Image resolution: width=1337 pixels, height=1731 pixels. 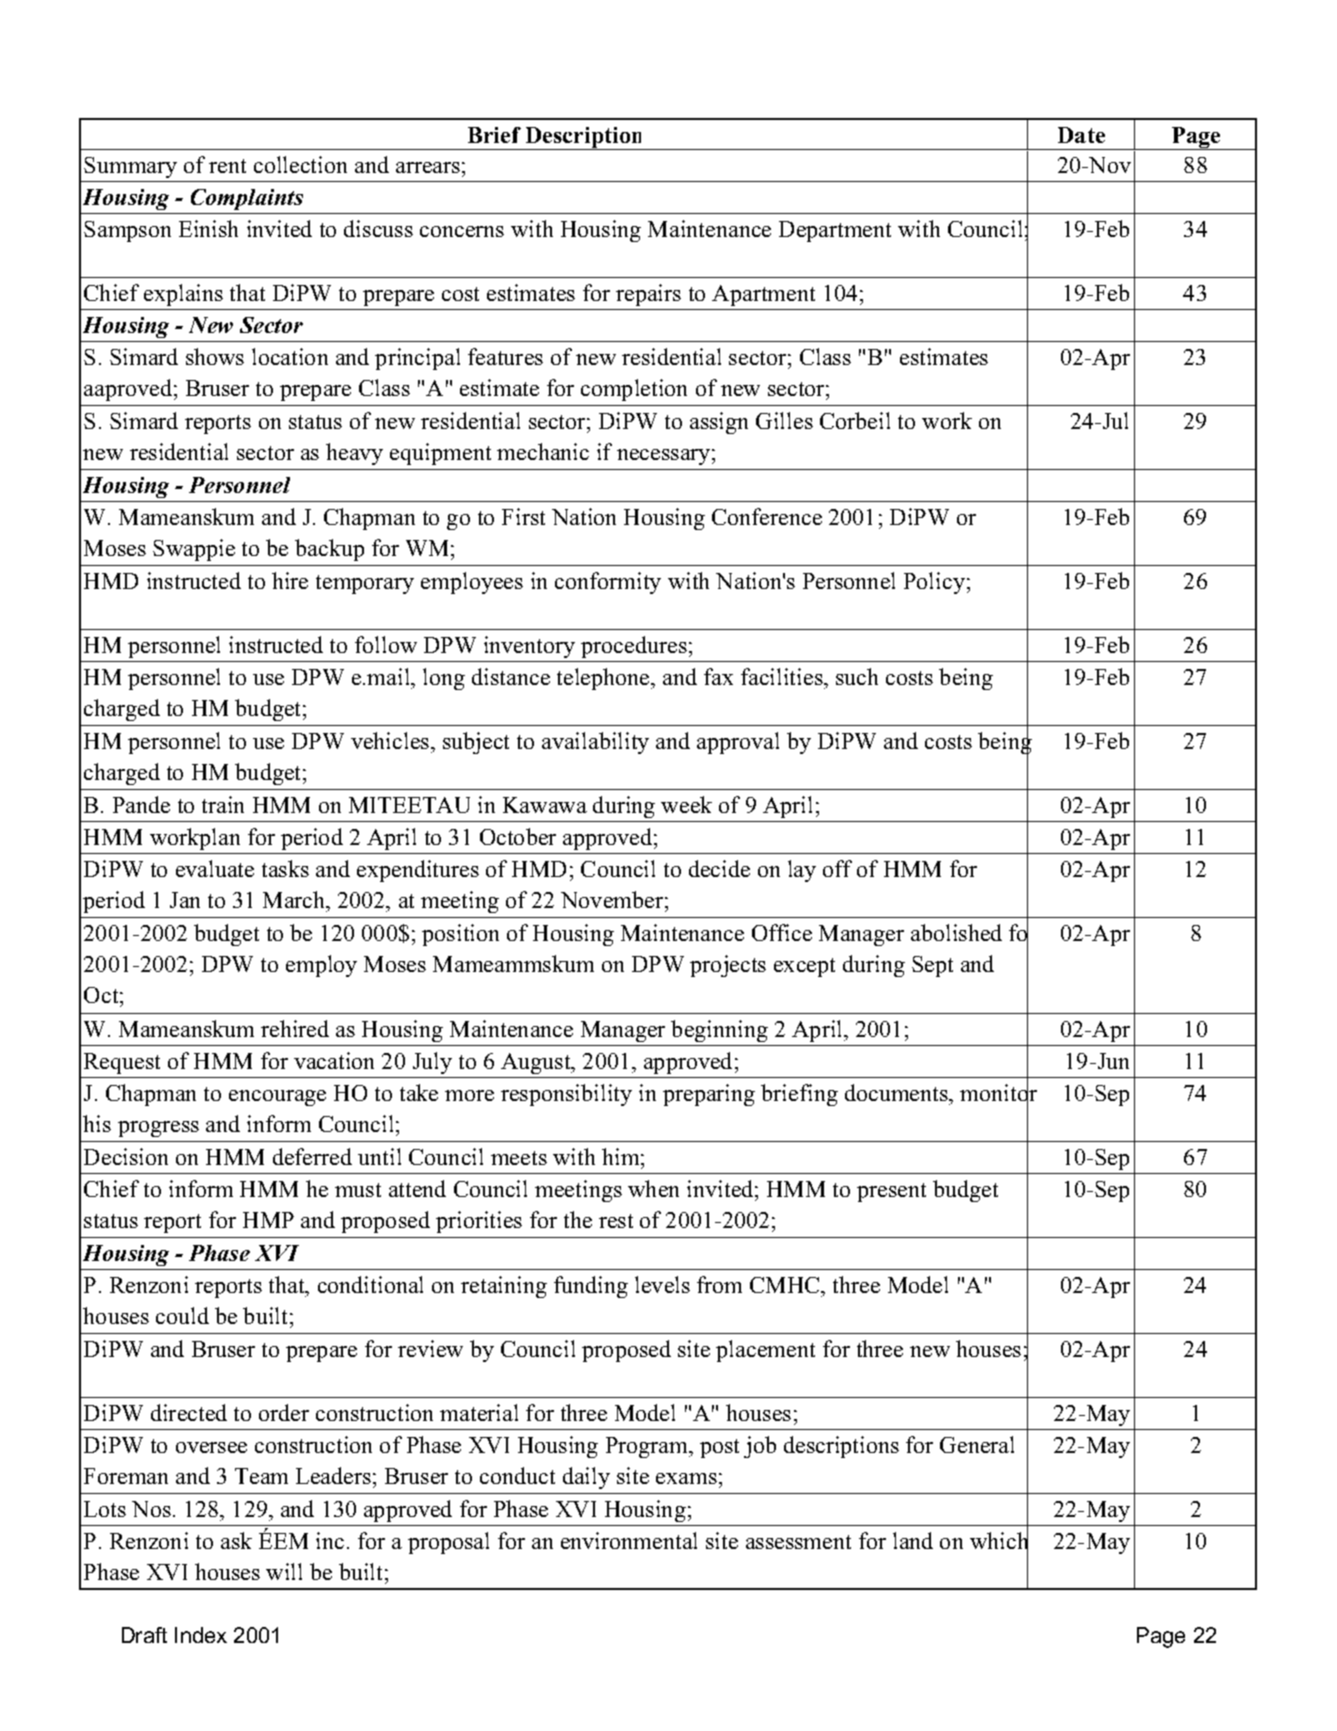 I want to click on evaluate, so click(x=215, y=868).
